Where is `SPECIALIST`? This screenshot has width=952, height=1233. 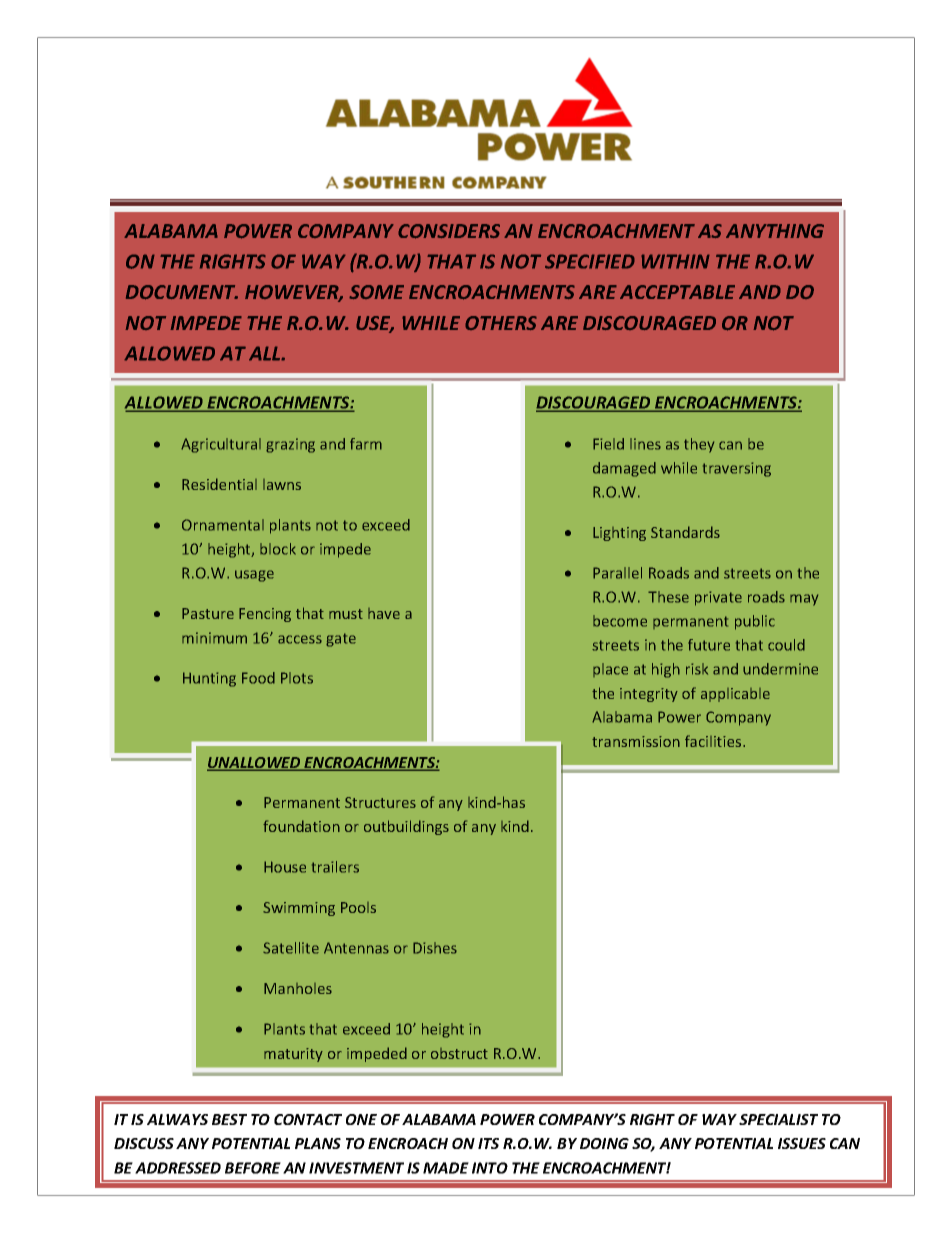 SPECIALIST is located at coordinates (778, 1119).
